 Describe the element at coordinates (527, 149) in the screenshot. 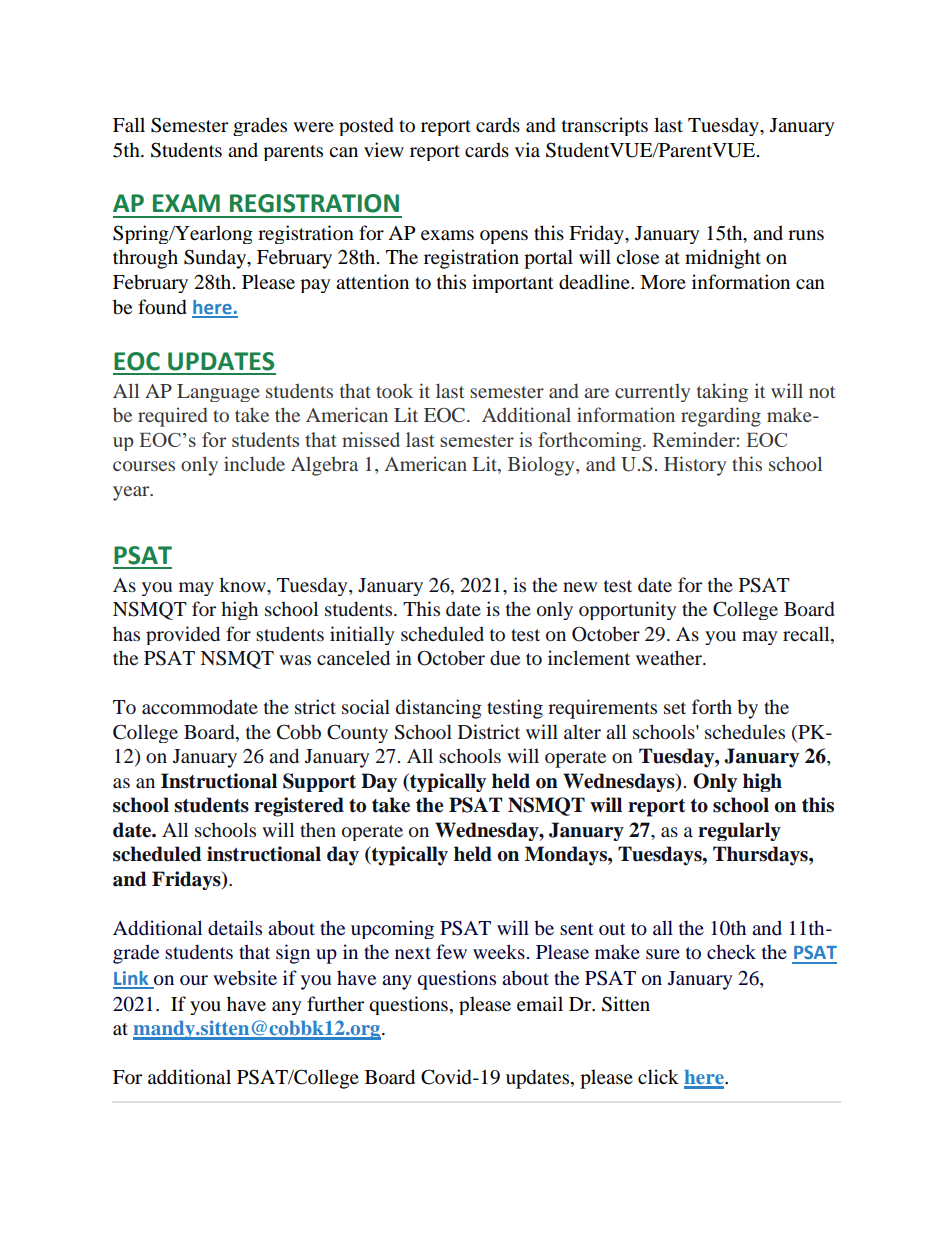

I see `via` at that location.
